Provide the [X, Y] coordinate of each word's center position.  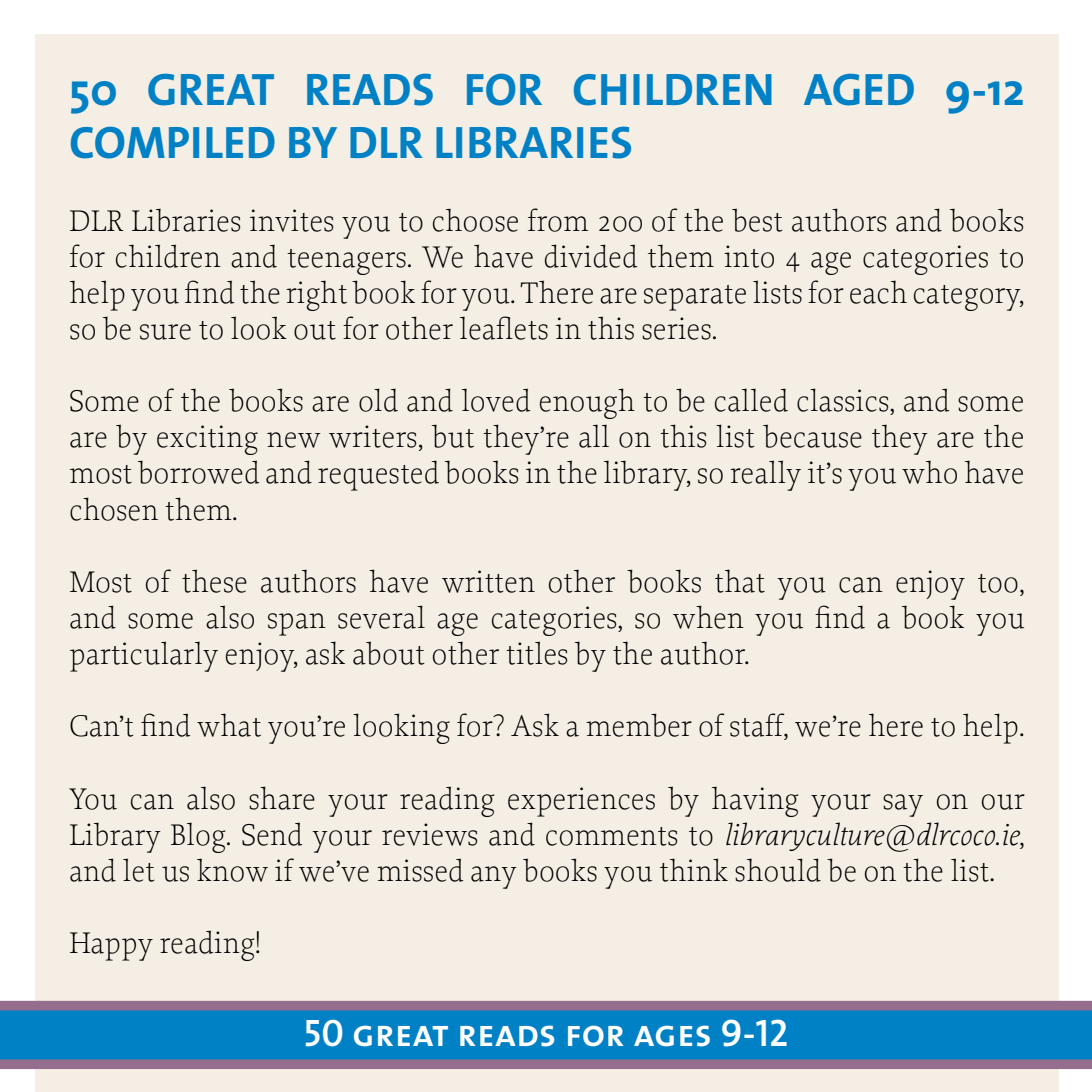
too [998, 583]
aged [859, 90]
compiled [173, 142]
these [214, 581]
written [488, 581]
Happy [111, 946]
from [558, 220]
